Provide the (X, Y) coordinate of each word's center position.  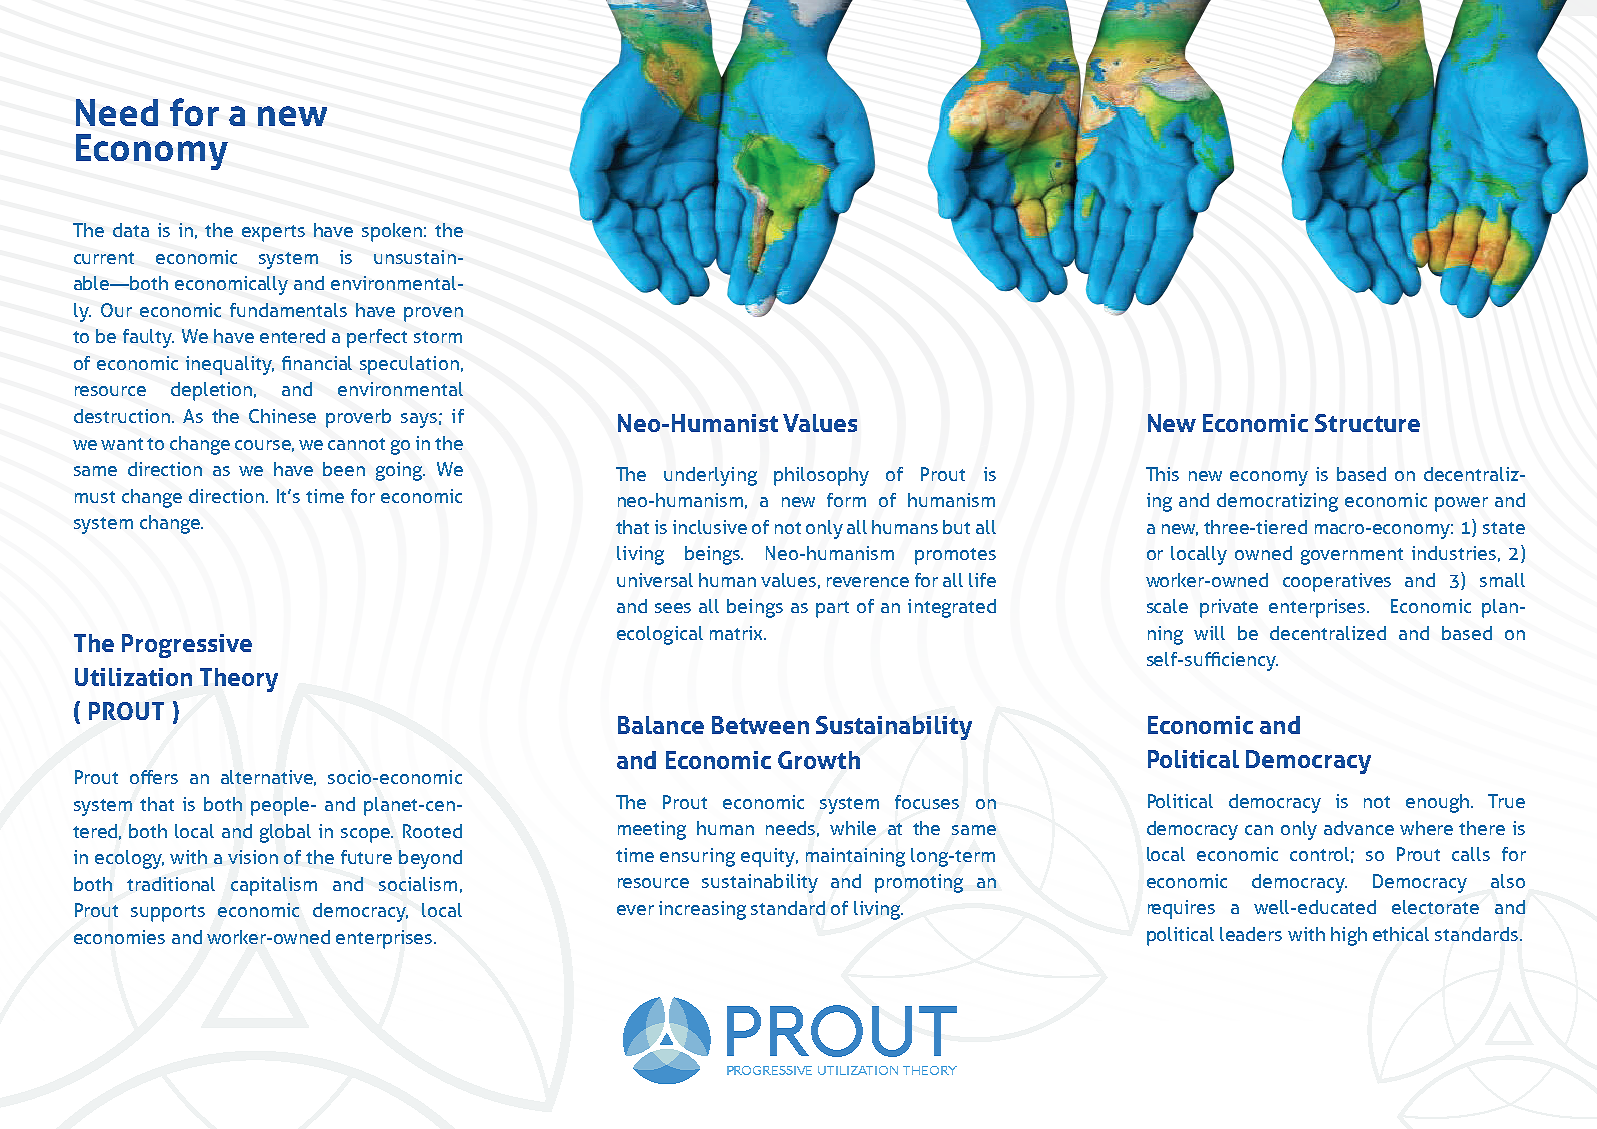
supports (168, 913)
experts (273, 233)
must (95, 497)
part (832, 609)
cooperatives (1337, 582)
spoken (392, 232)
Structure (1367, 423)
